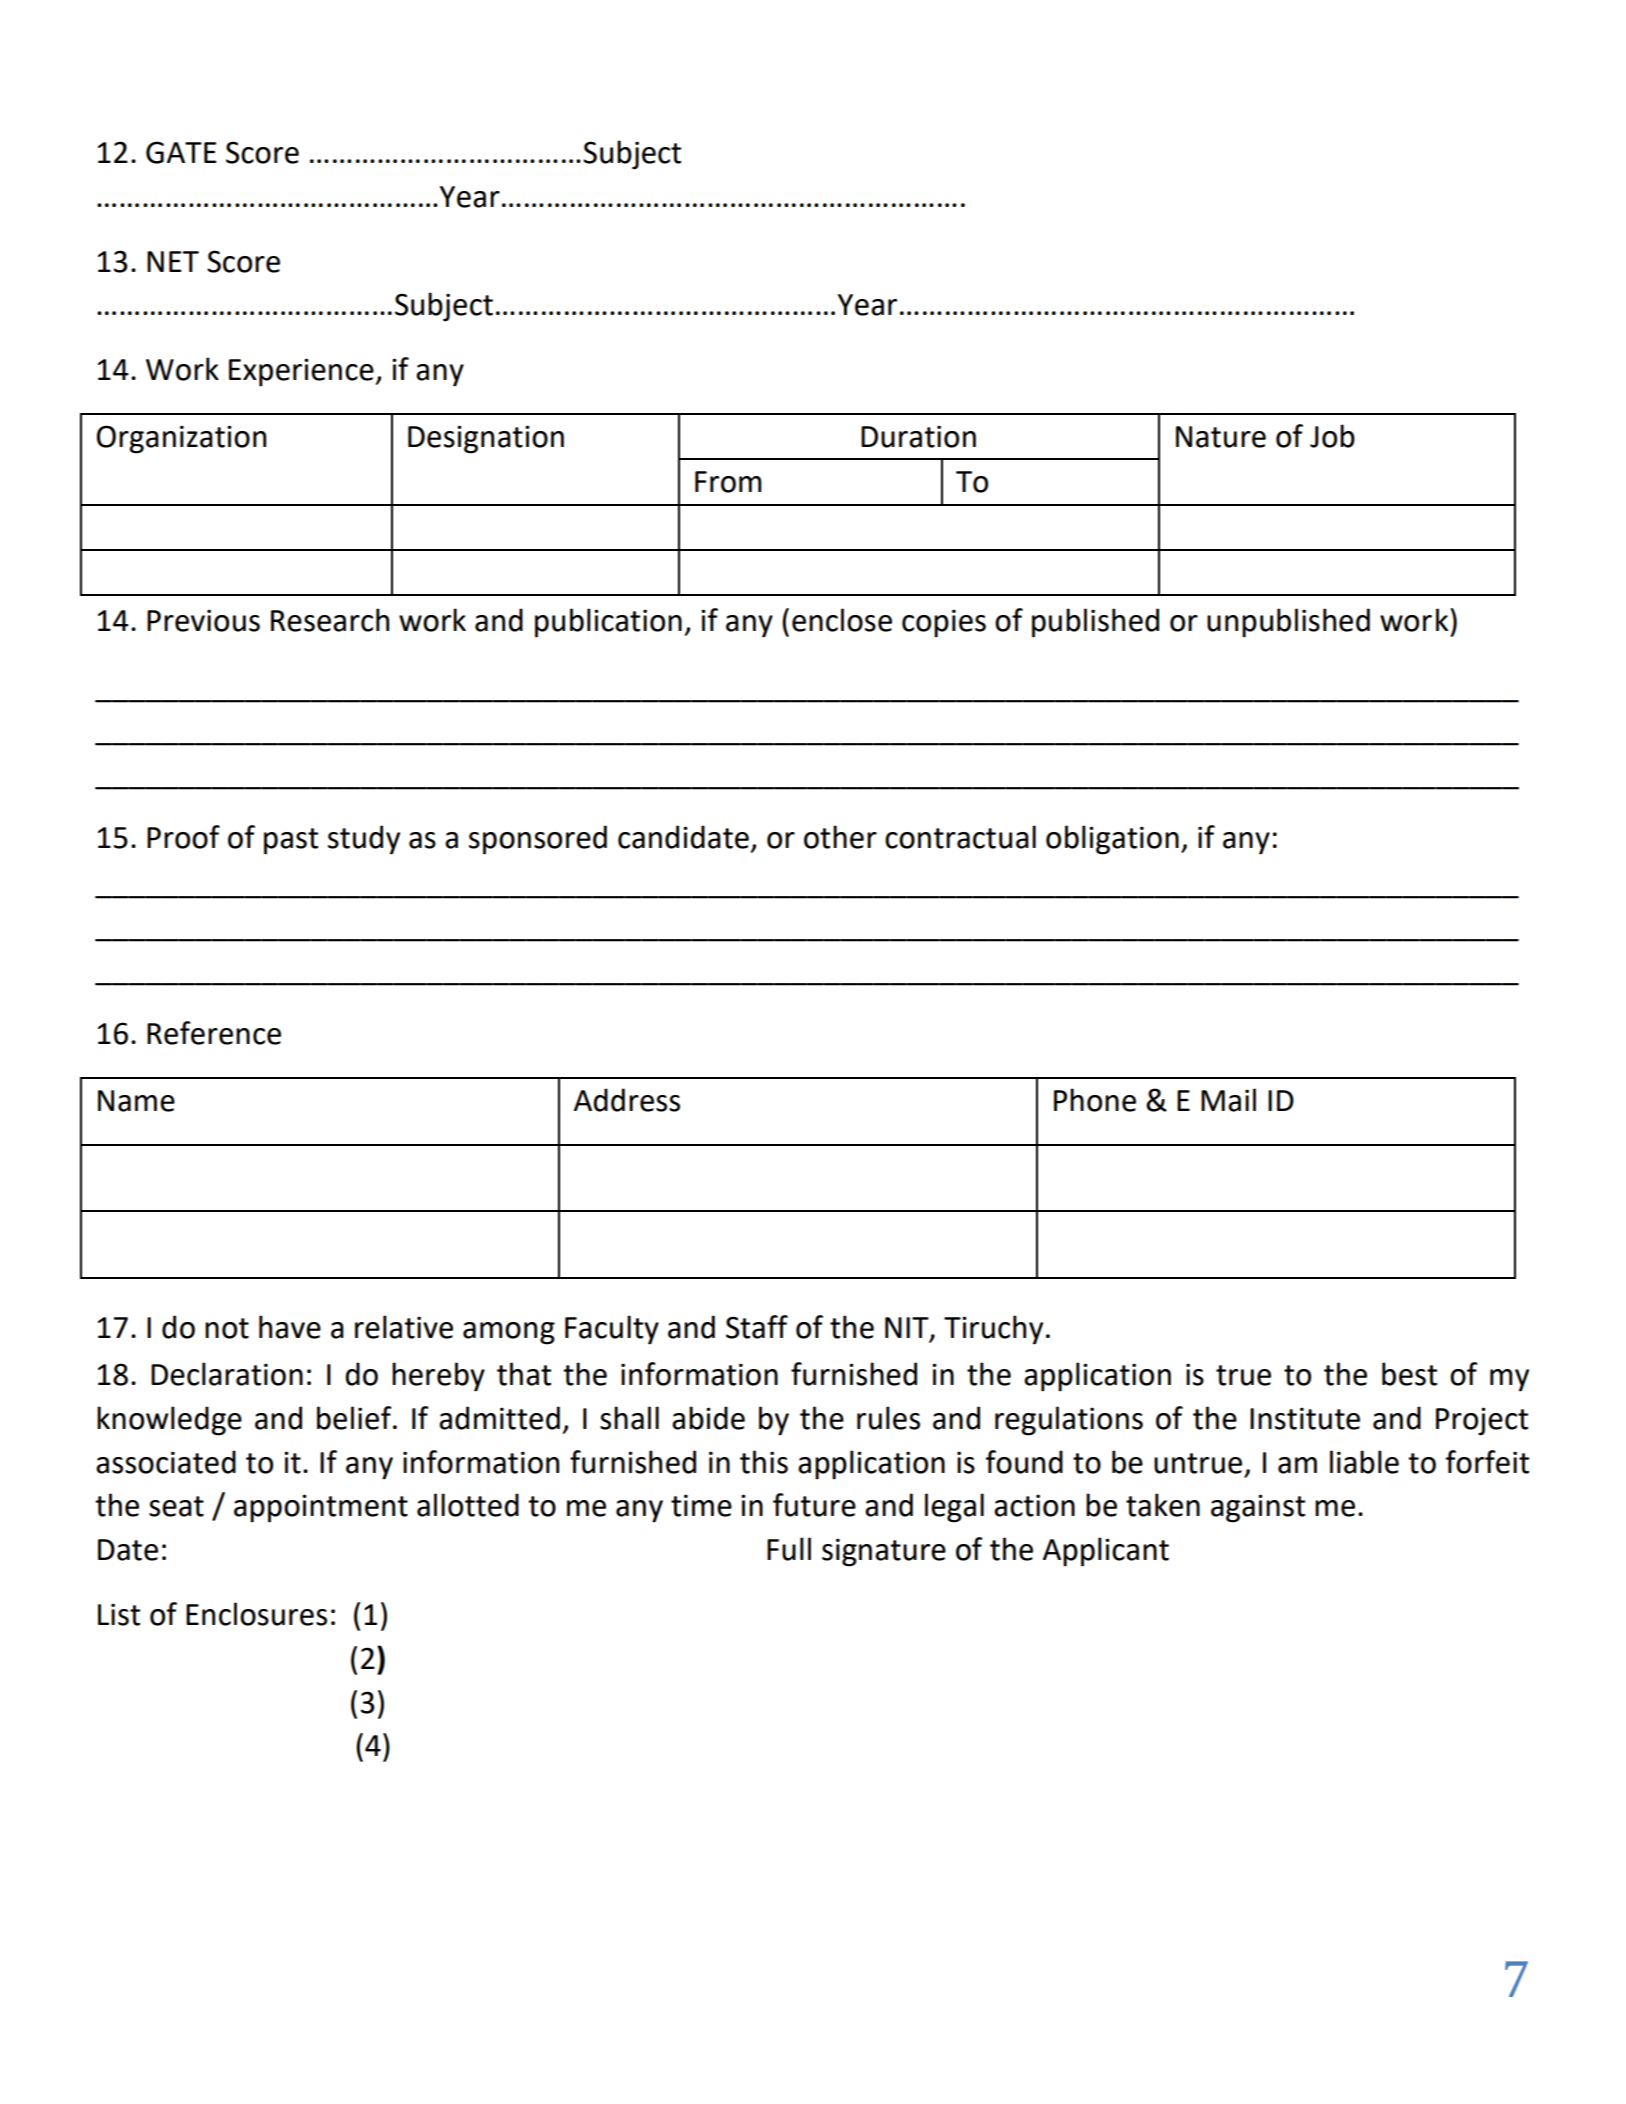 The width and height of the document is (1626, 2104). What do you see at coordinates (1112, 840) in the document?
I see `obligation` at bounding box center [1112, 840].
